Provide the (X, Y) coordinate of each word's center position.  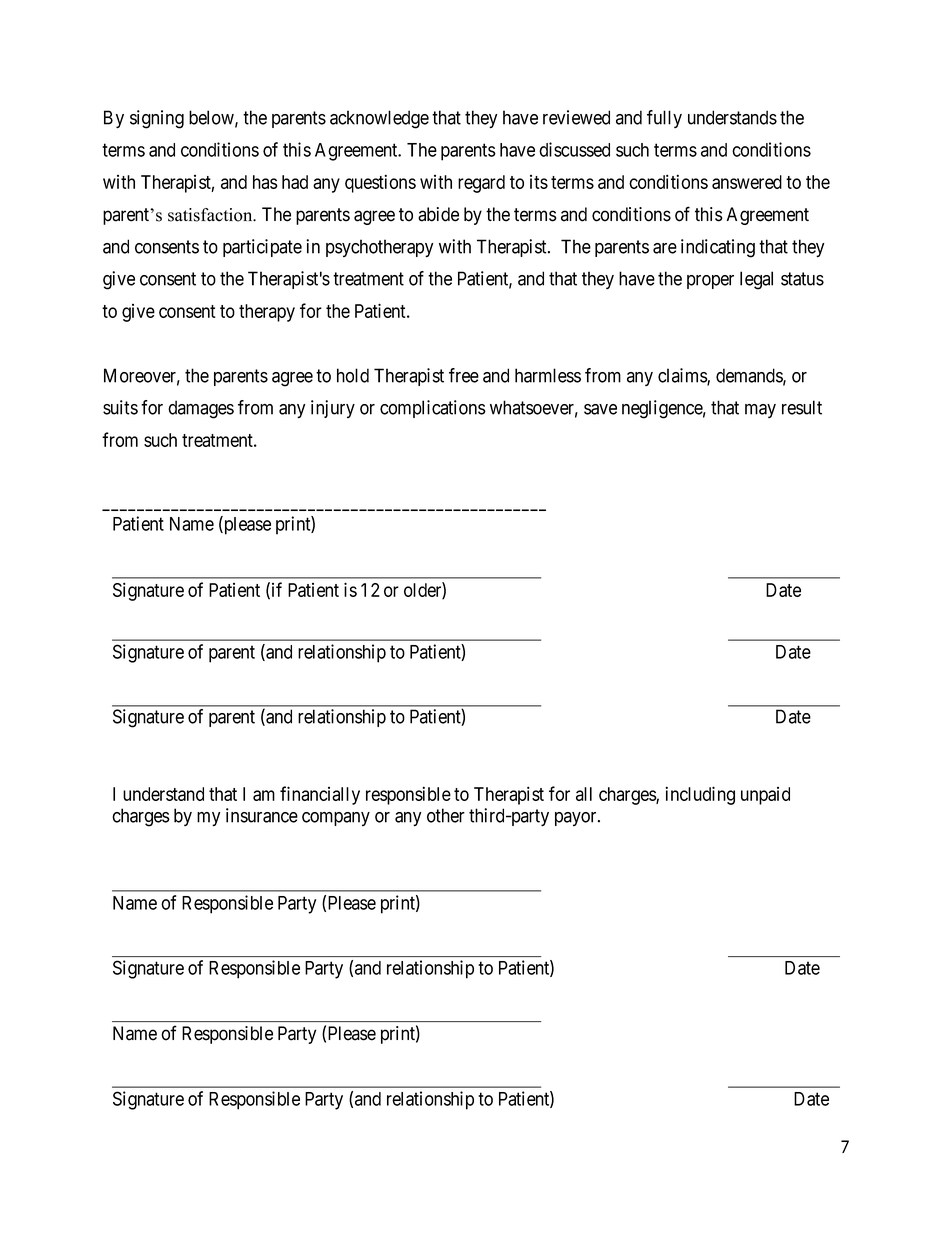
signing (157, 119)
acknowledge (379, 119)
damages (201, 409)
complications (433, 409)
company (336, 819)
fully (664, 119)
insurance (262, 815)
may (760, 411)
